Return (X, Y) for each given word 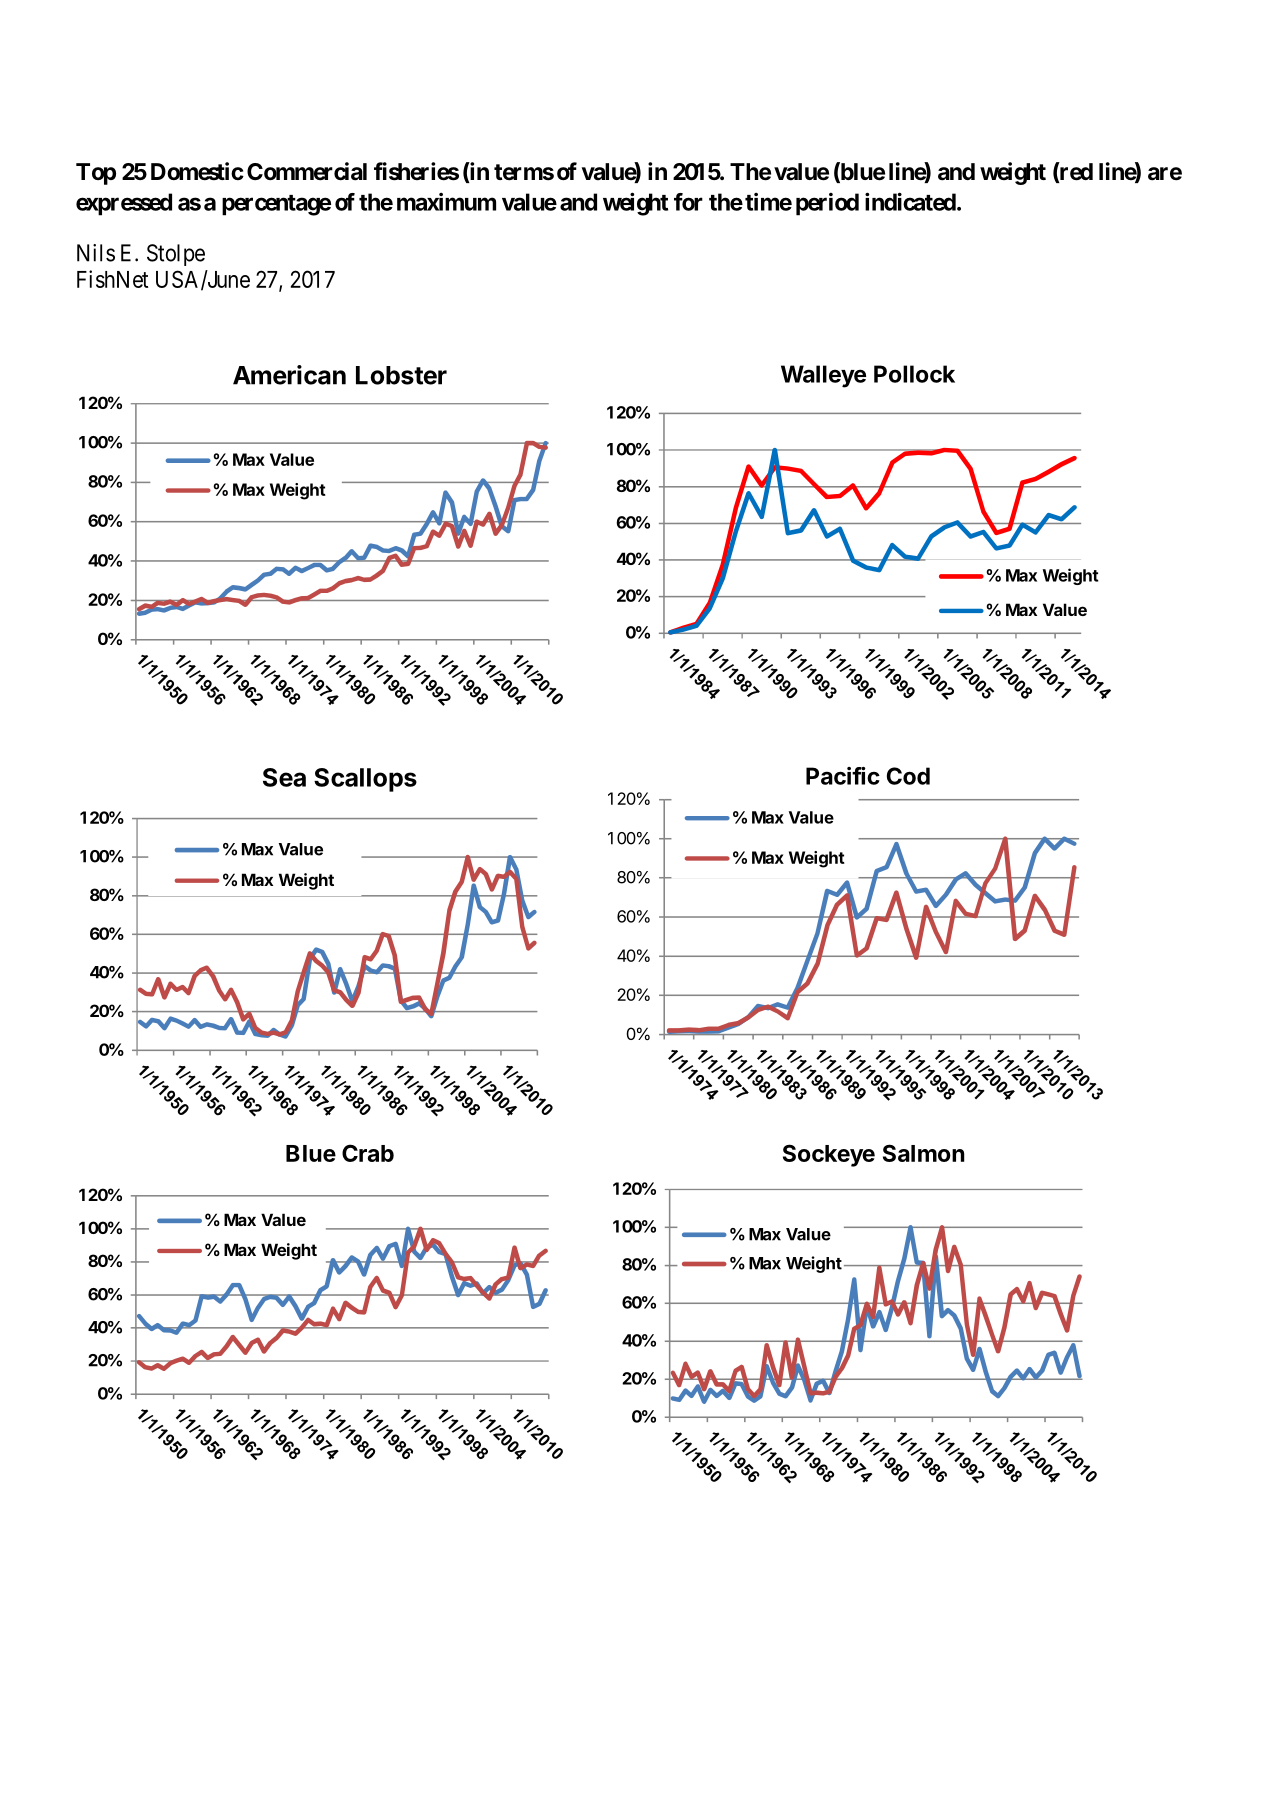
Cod (908, 776)
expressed (124, 204)
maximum (446, 202)
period (827, 204)
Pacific (843, 776)
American (289, 375)
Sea (284, 777)
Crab (368, 1153)
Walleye (823, 376)
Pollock (914, 374)
